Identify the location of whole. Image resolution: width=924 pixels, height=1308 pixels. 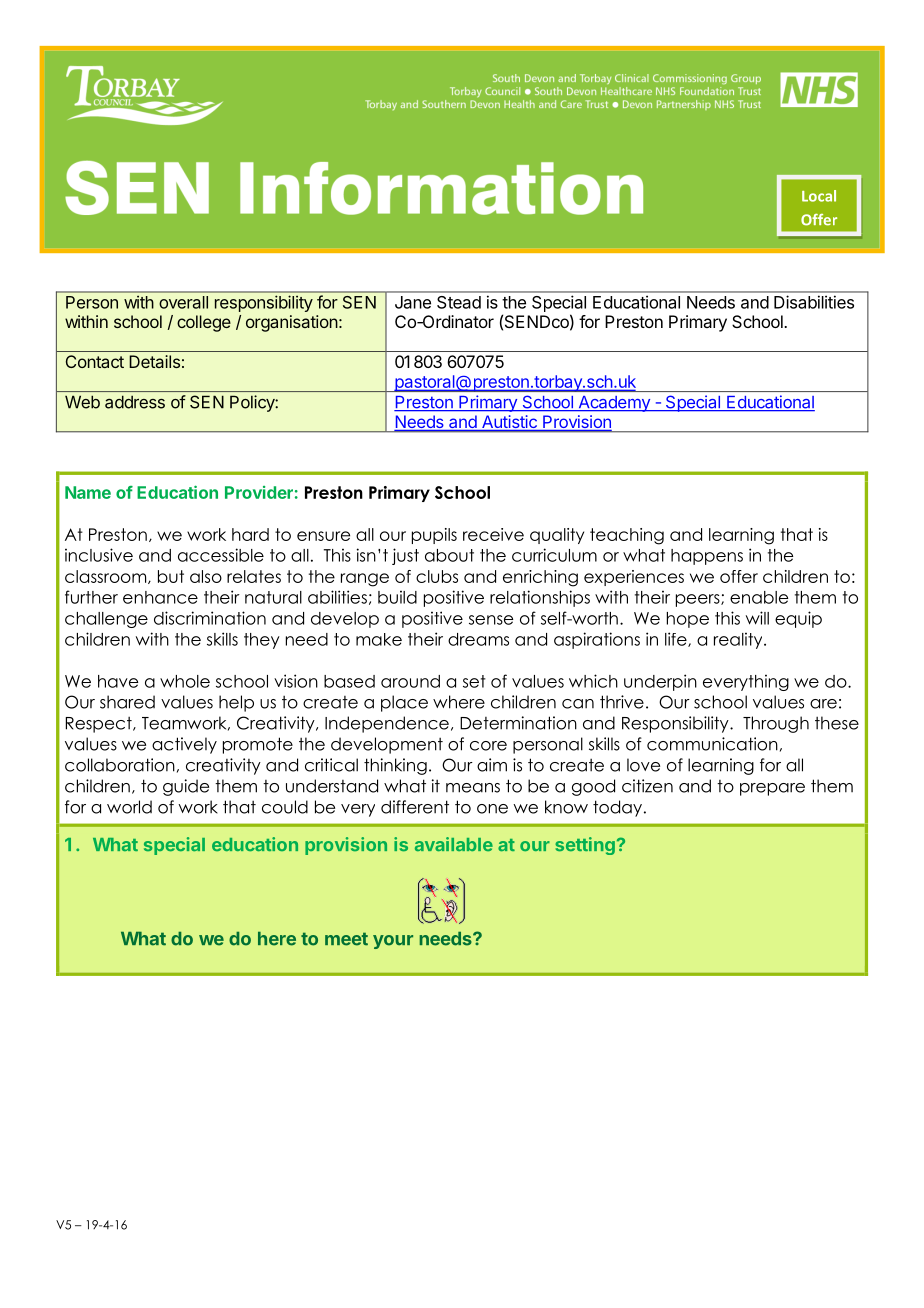
(185, 681).
